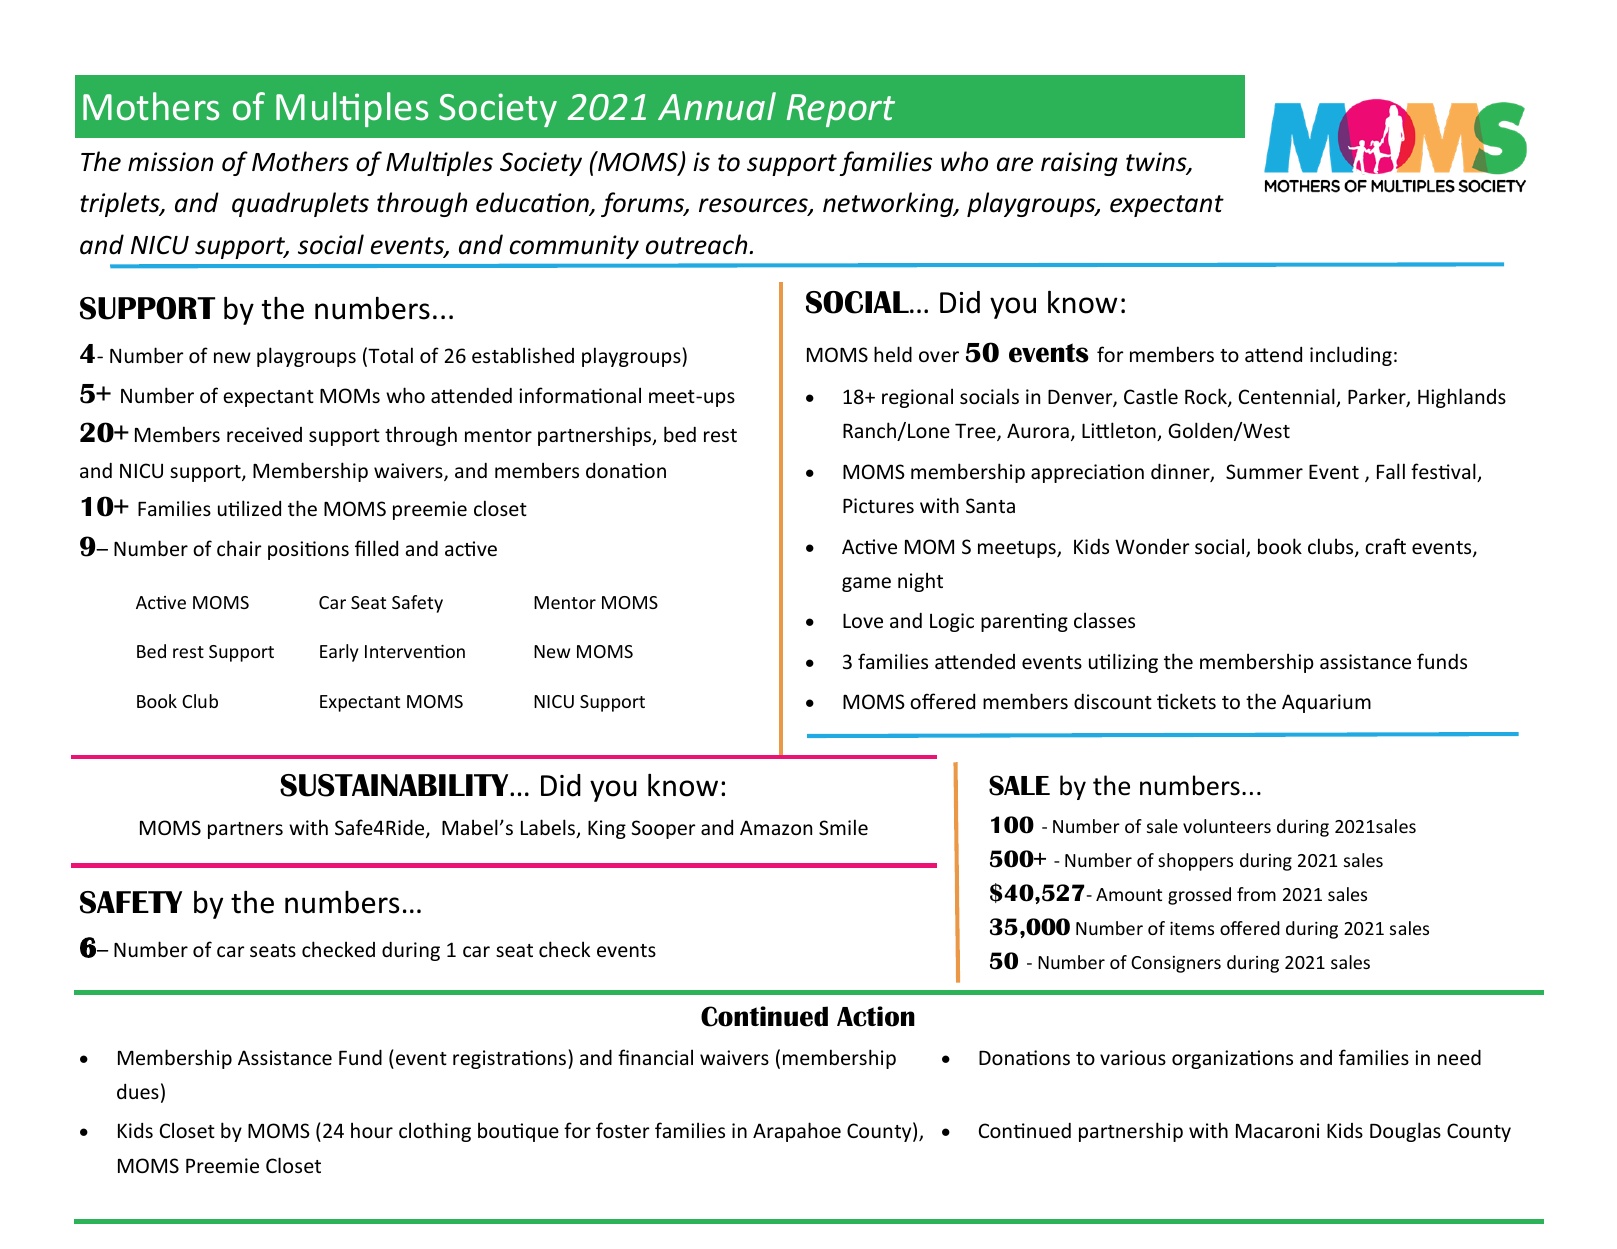 The height and width of the screenshot is (1249, 1617). What do you see at coordinates (339, 653) in the screenshot?
I see `Early` at bounding box center [339, 653].
